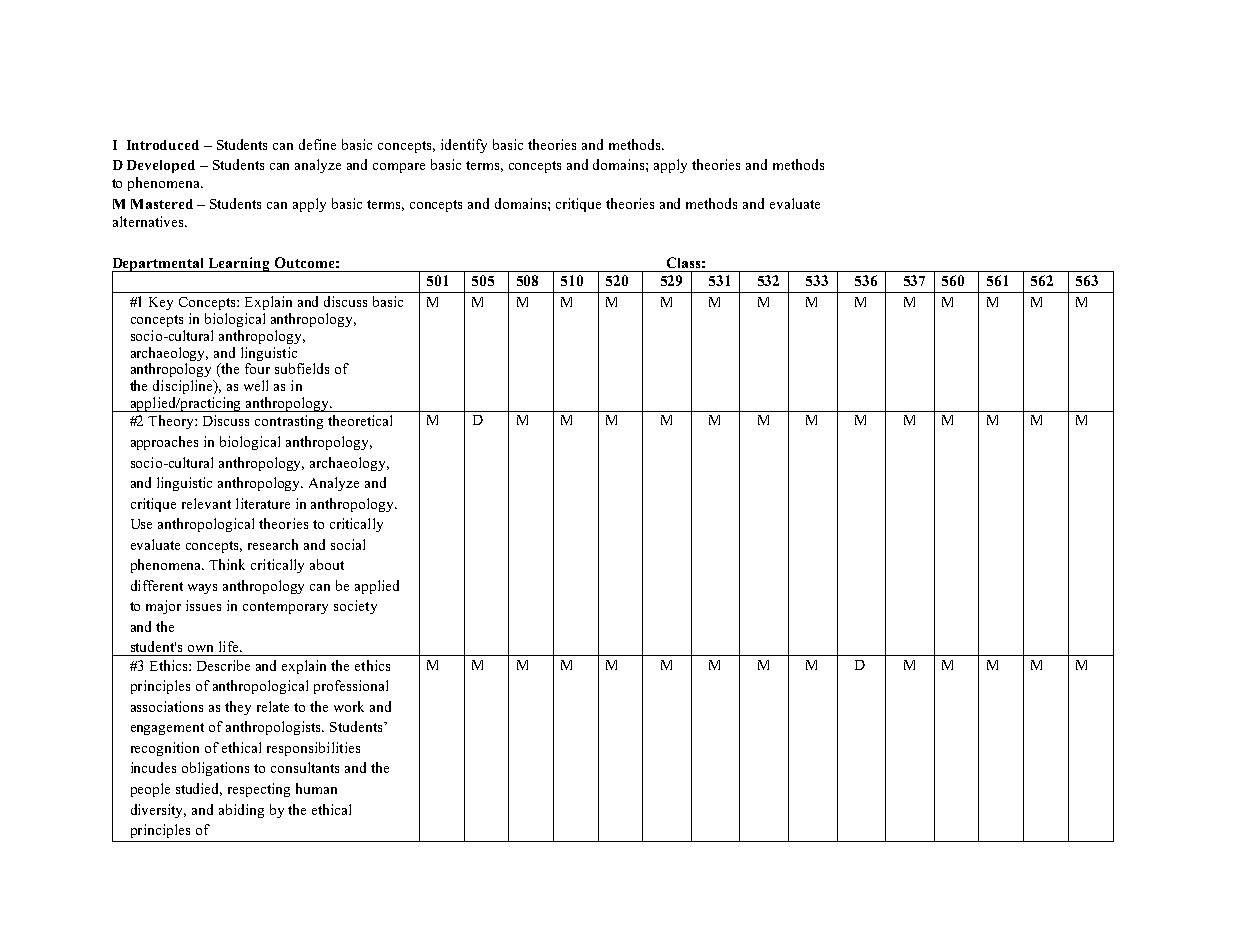  What do you see at coordinates (360, 420) in the page?
I see `theoretical` at bounding box center [360, 420].
